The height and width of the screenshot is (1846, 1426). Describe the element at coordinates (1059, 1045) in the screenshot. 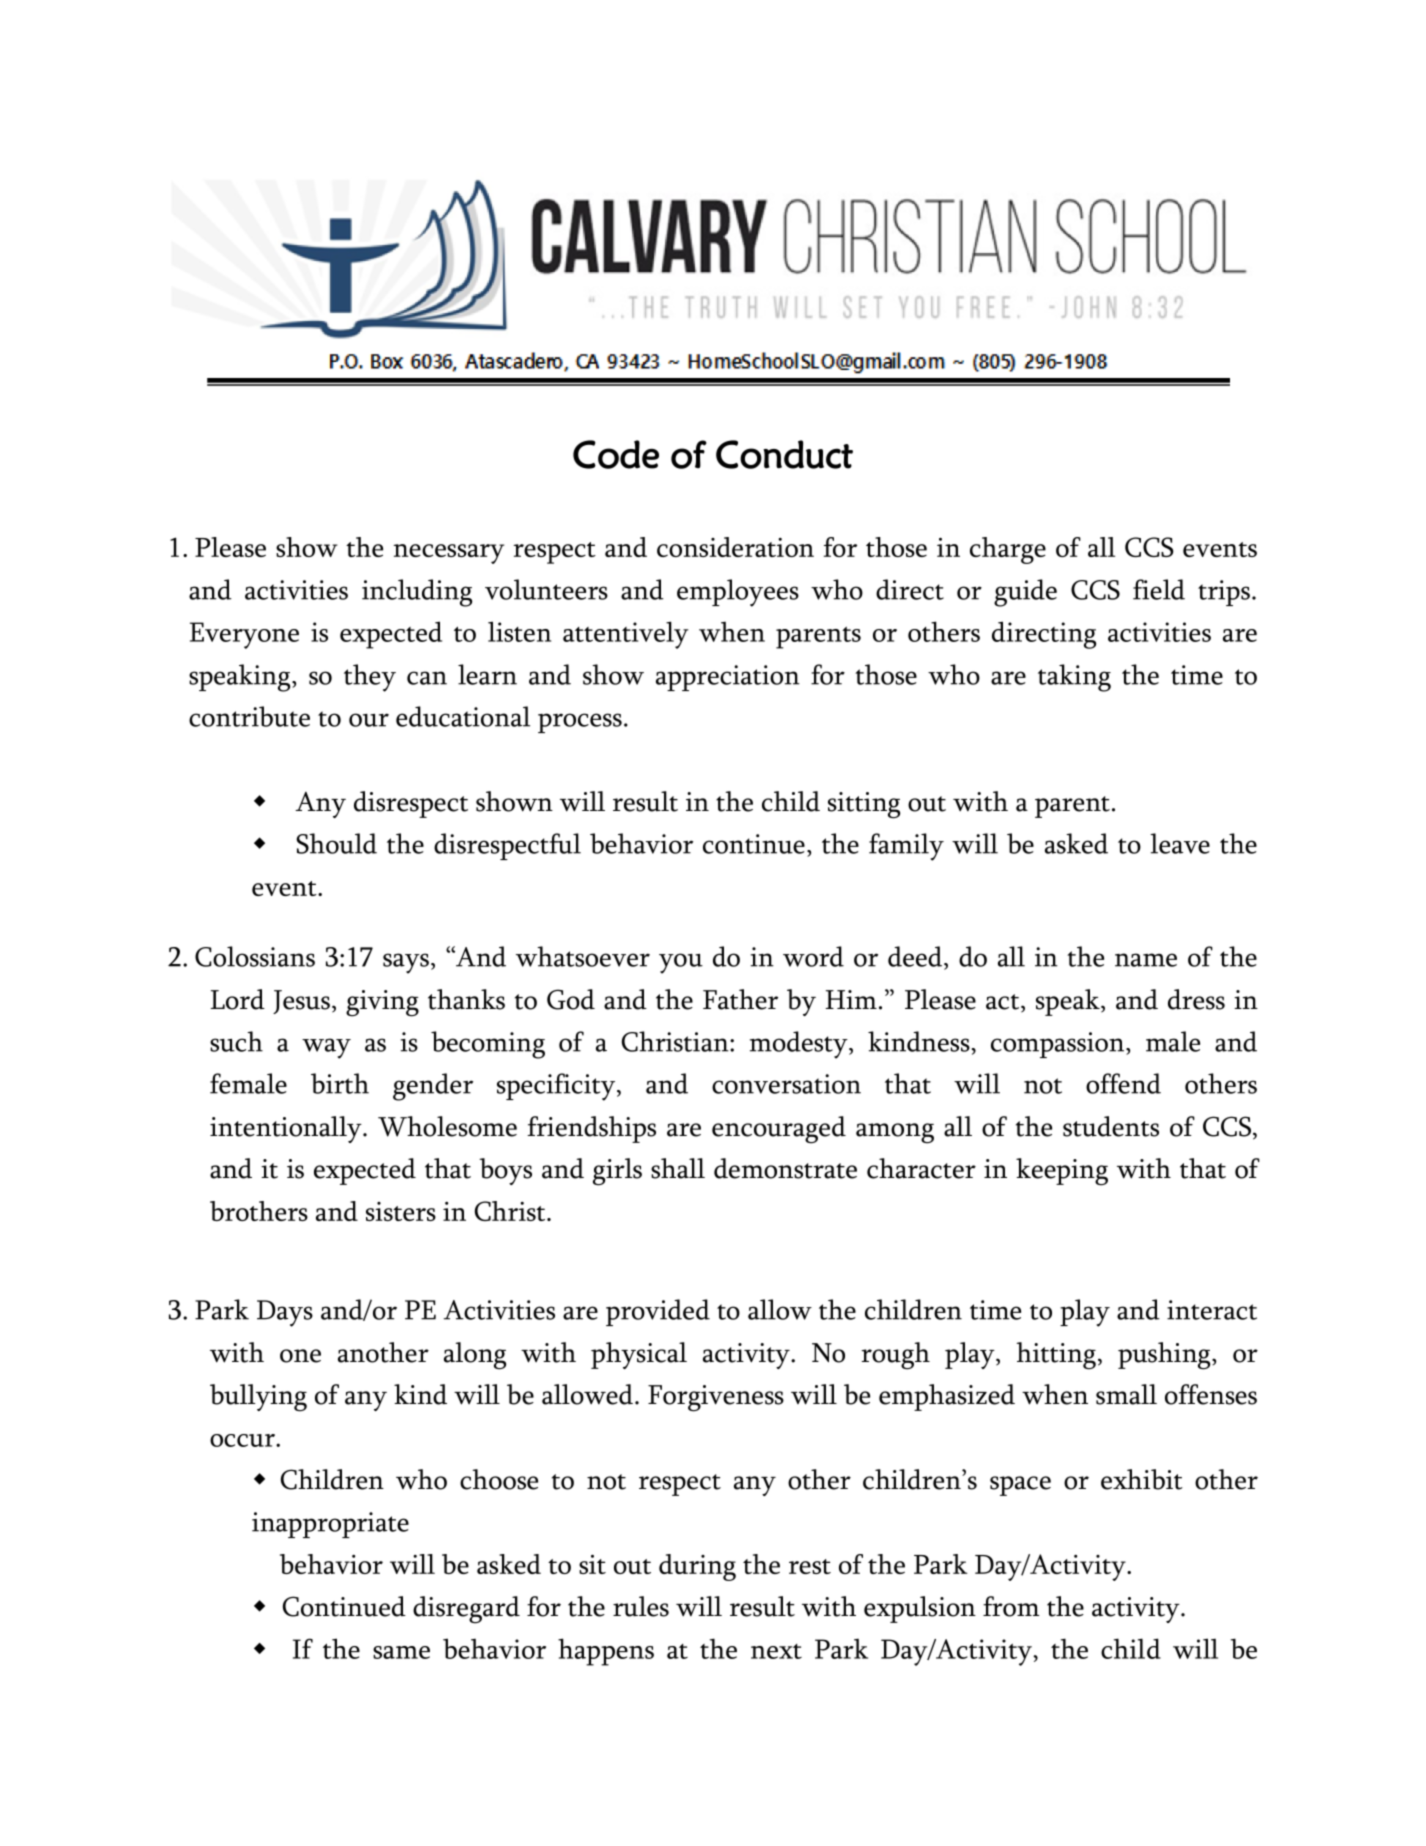

I see `compassion` at that location.
